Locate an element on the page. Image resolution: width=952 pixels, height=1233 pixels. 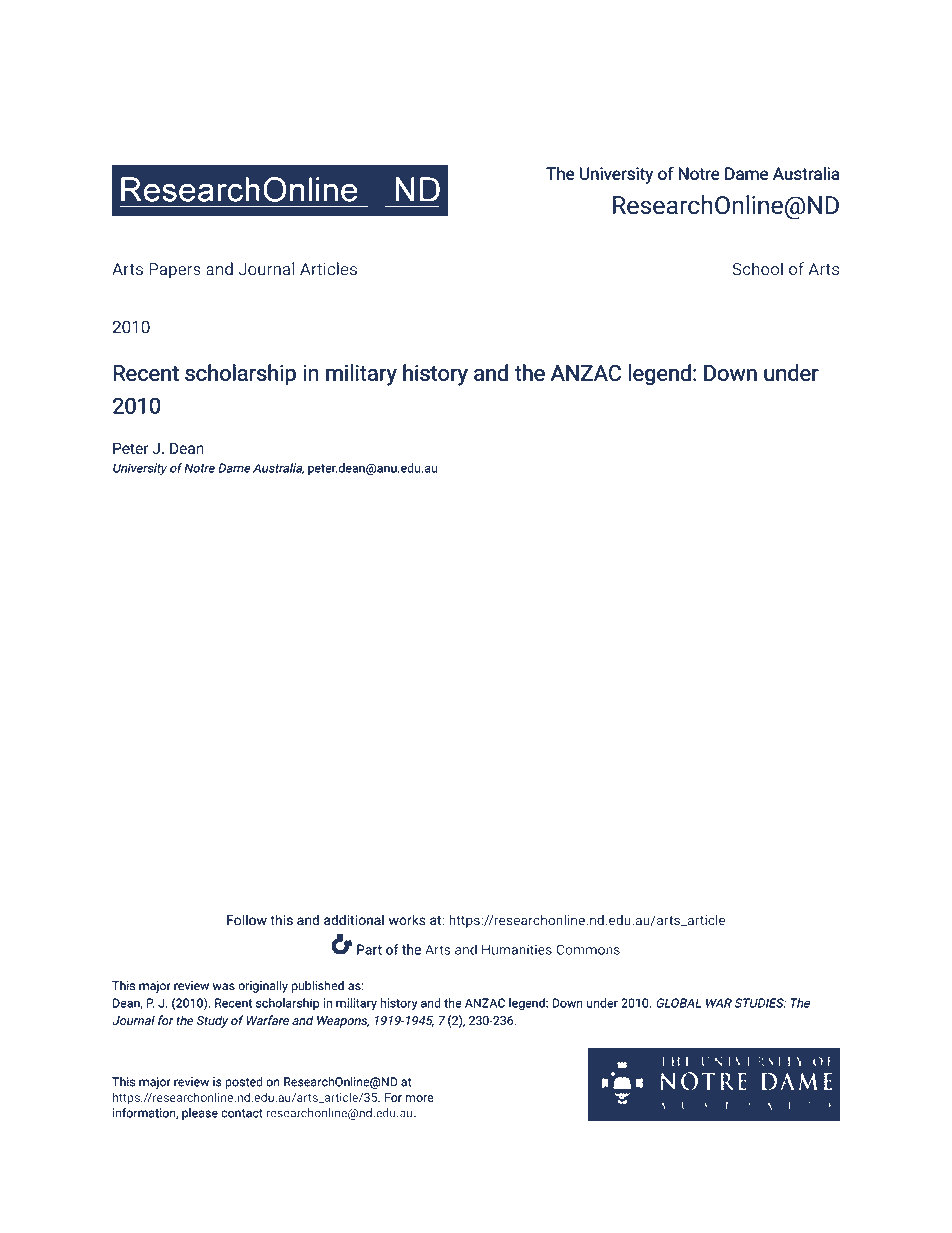
works is located at coordinates (407, 920).
